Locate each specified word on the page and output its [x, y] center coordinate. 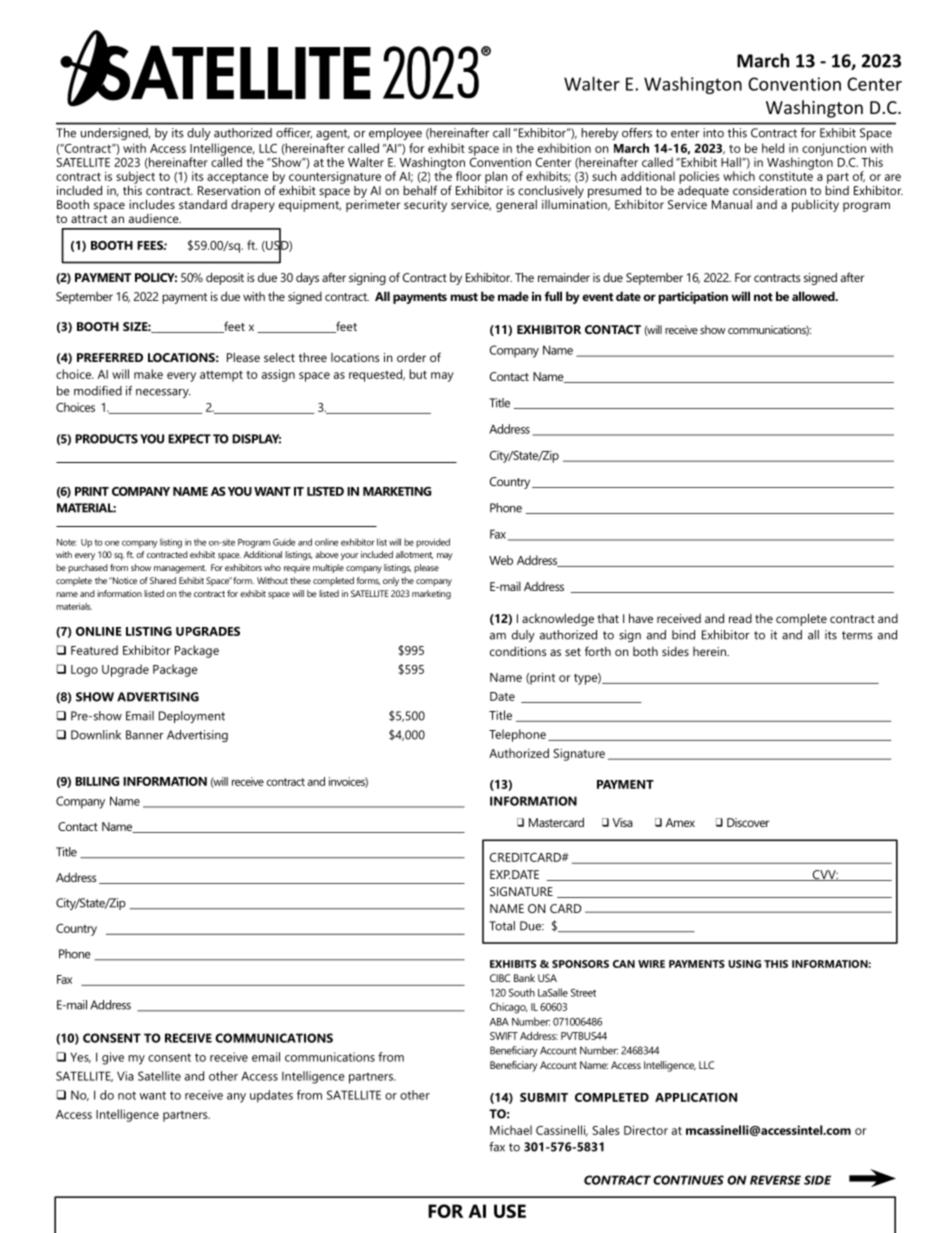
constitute [786, 175]
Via [125, 1076]
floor [468, 176]
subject [135, 178]
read [740, 618]
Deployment [192, 717]
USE [510, 1211]
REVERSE [775, 1180]
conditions [518, 651]
